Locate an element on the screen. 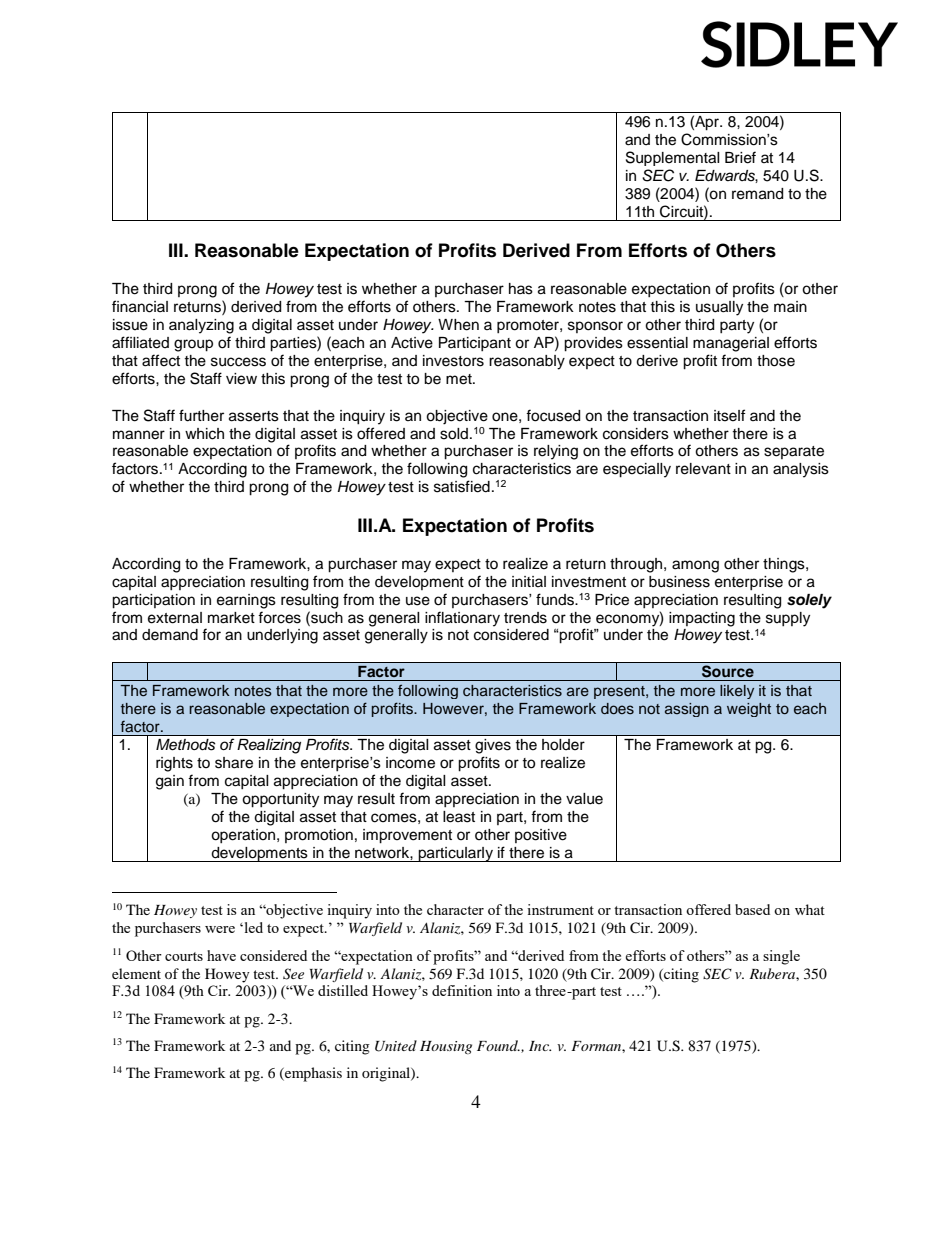 This screenshot has height=1233, width=952. single is located at coordinates (781, 957).
